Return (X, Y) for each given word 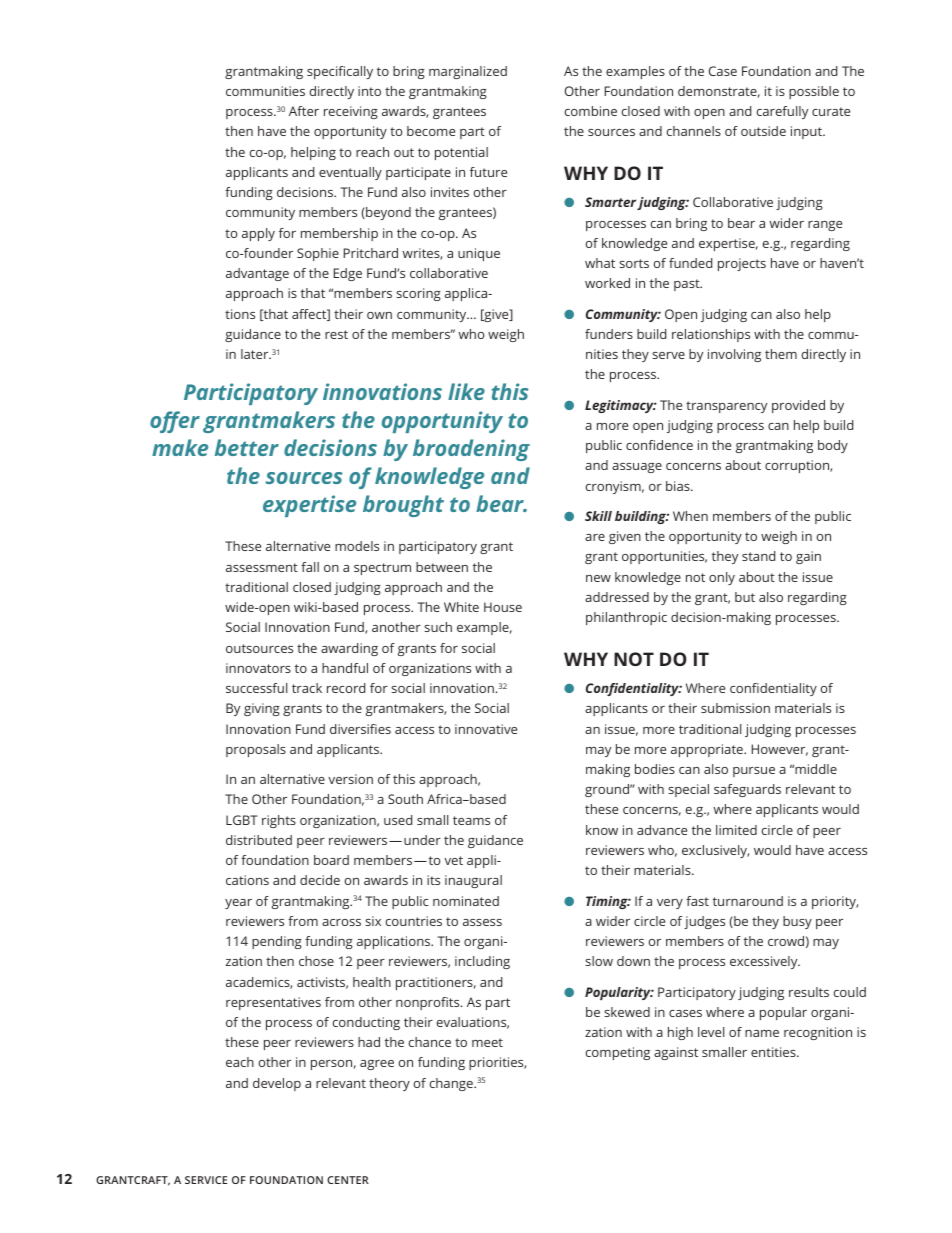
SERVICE (206, 1180)
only (722, 578)
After (304, 111)
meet (487, 1042)
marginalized (468, 72)
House (503, 607)
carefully (782, 112)
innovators (258, 668)
